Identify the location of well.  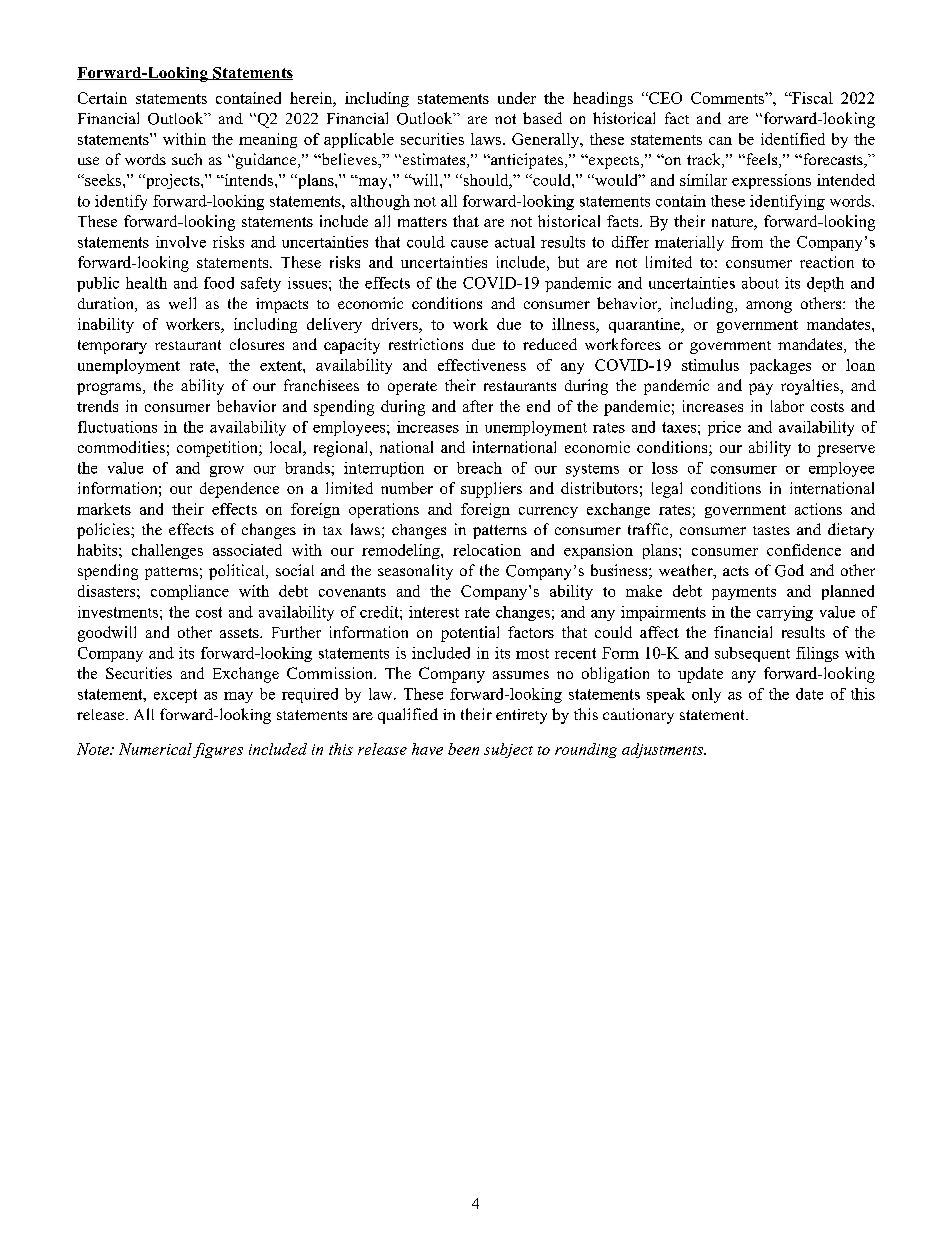
(182, 303).
